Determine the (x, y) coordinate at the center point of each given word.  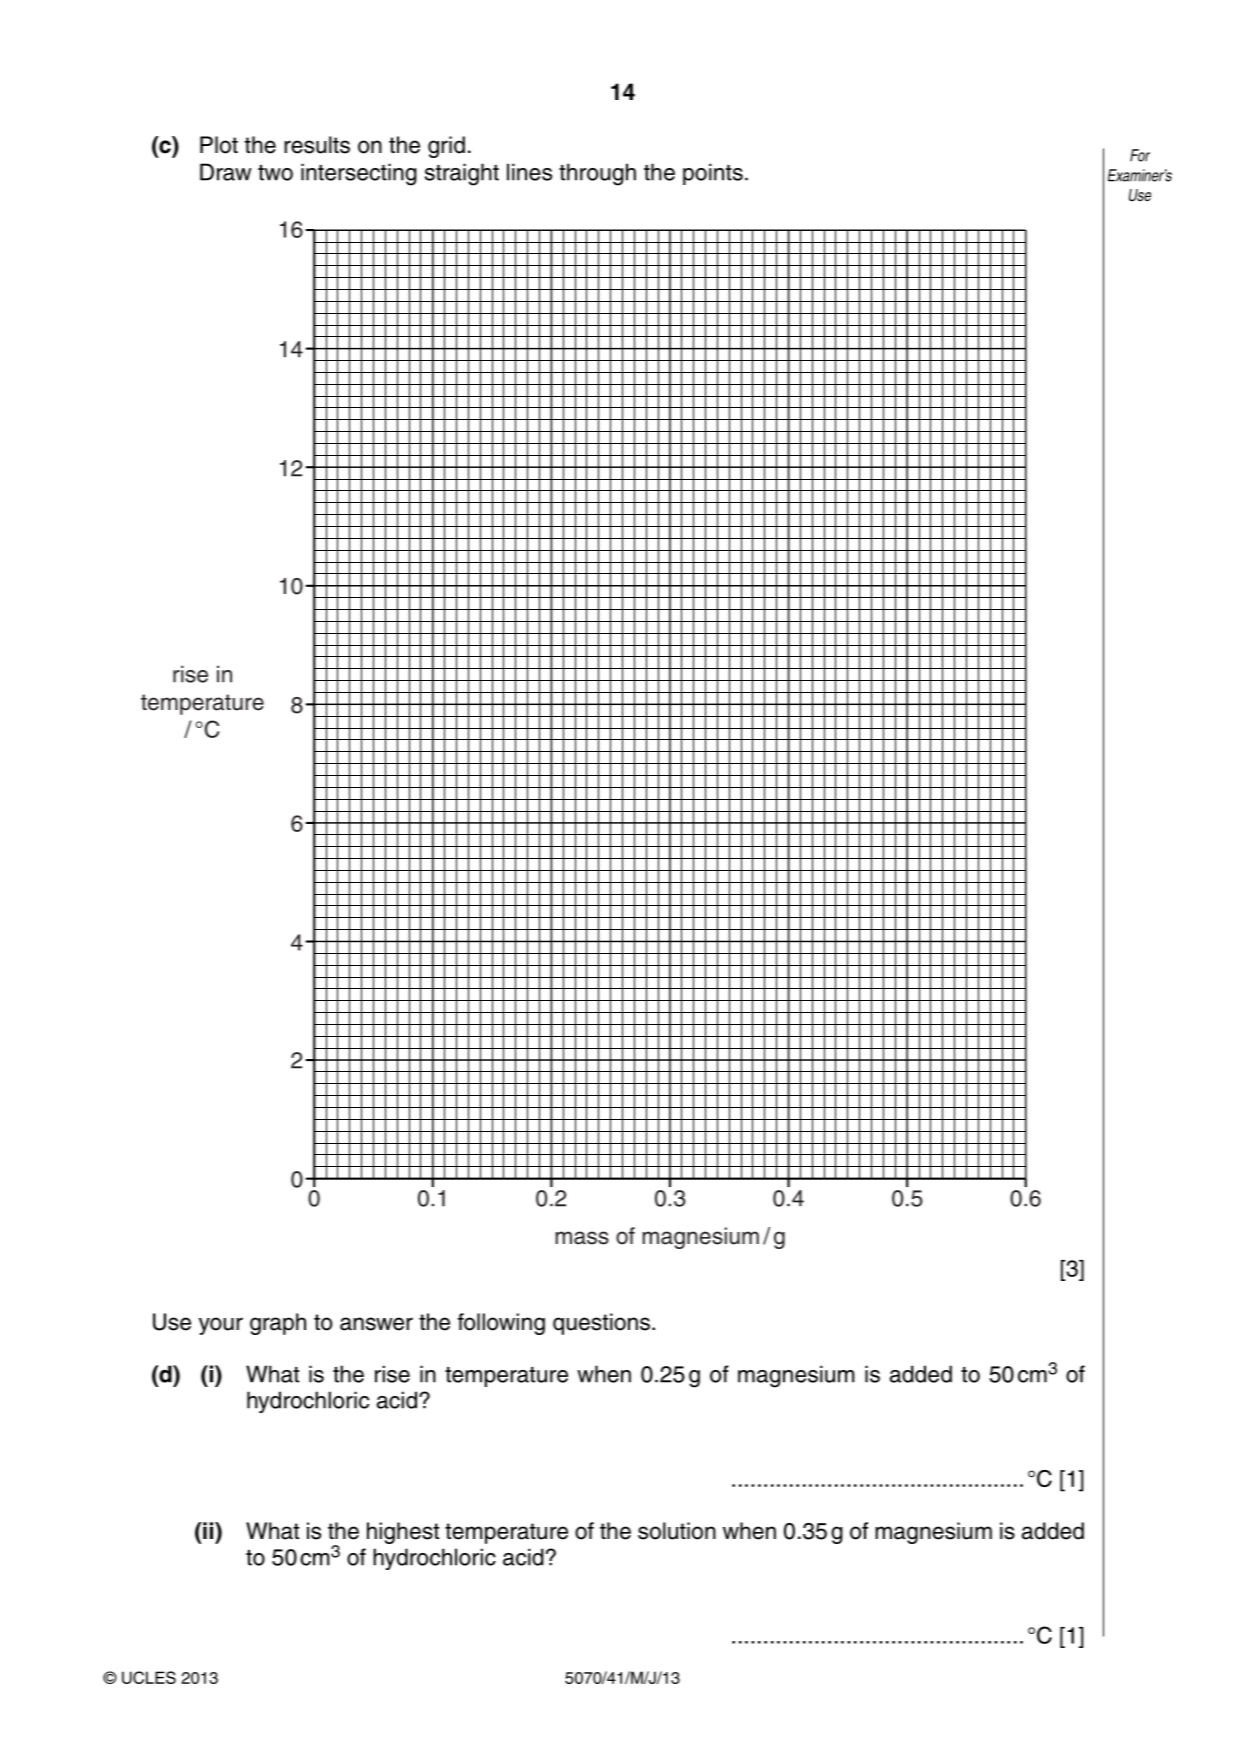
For (1140, 155)
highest (403, 1533)
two (275, 173)
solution (677, 1531)
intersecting (359, 174)
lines (529, 172)
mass (582, 1238)
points (713, 174)
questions (603, 1324)
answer (376, 1324)
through (597, 174)
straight (462, 174)
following (501, 1324)
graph (278, 1324)
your (221, 1326)
